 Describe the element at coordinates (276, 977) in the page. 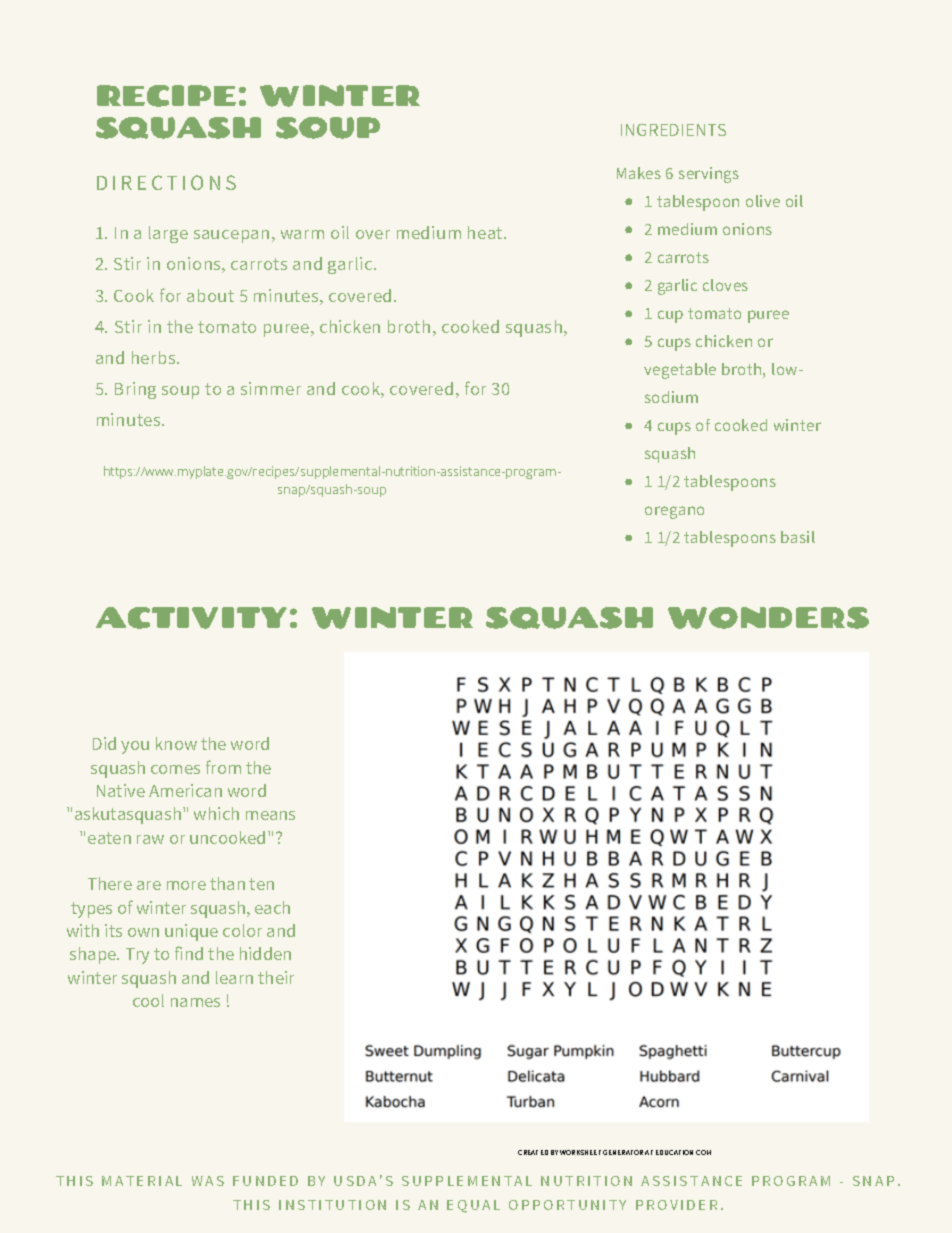

I see `their` at that location.
